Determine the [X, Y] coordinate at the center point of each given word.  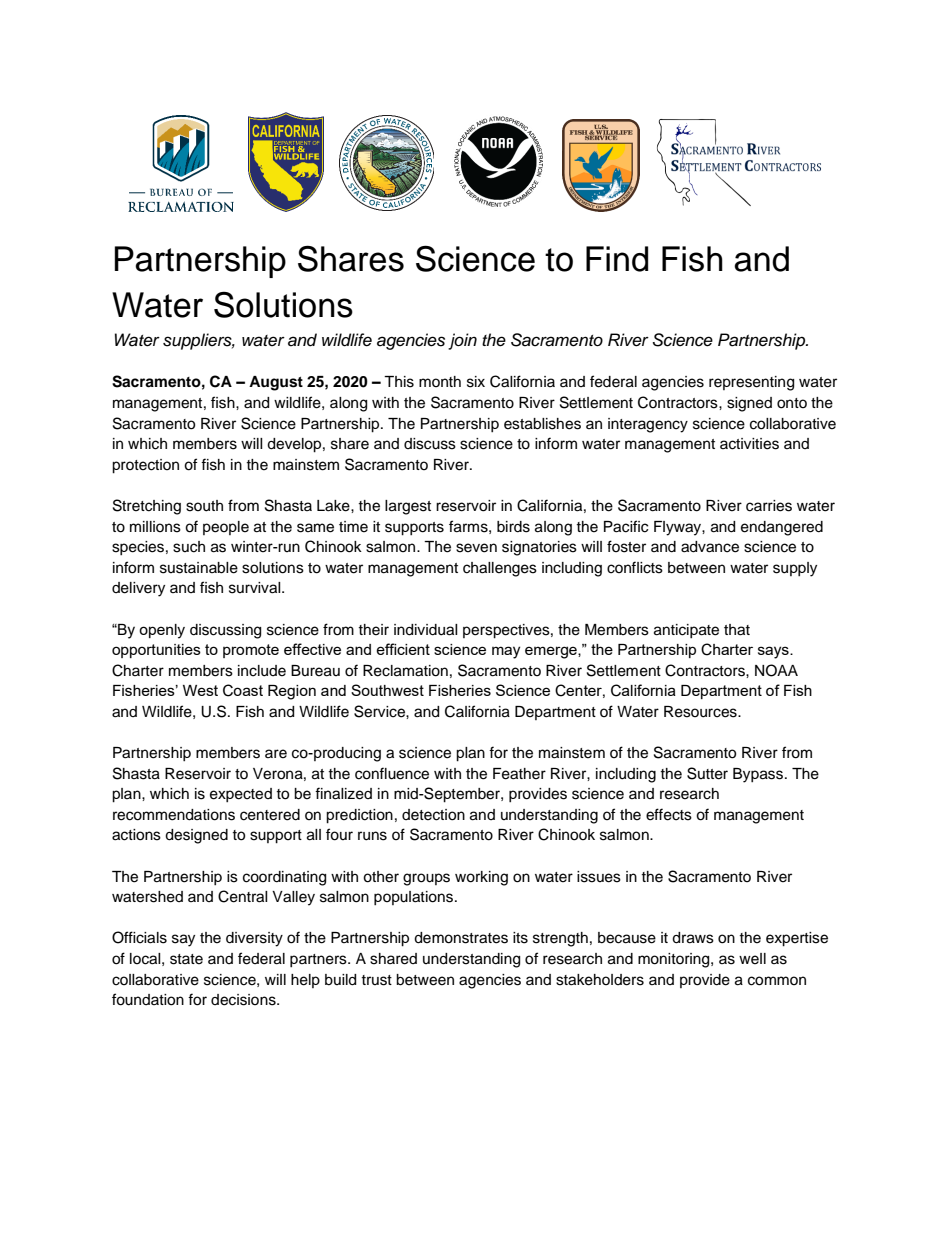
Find [617, 259]
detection [433, 815]
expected [241, 795]
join [462, 341]
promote [251, 651]
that [737, 630]
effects [669, 814]
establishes [542, 424]
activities [749, 444]
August [276, 383]
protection [145, 466]
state [186, 959]
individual [426, 630]
